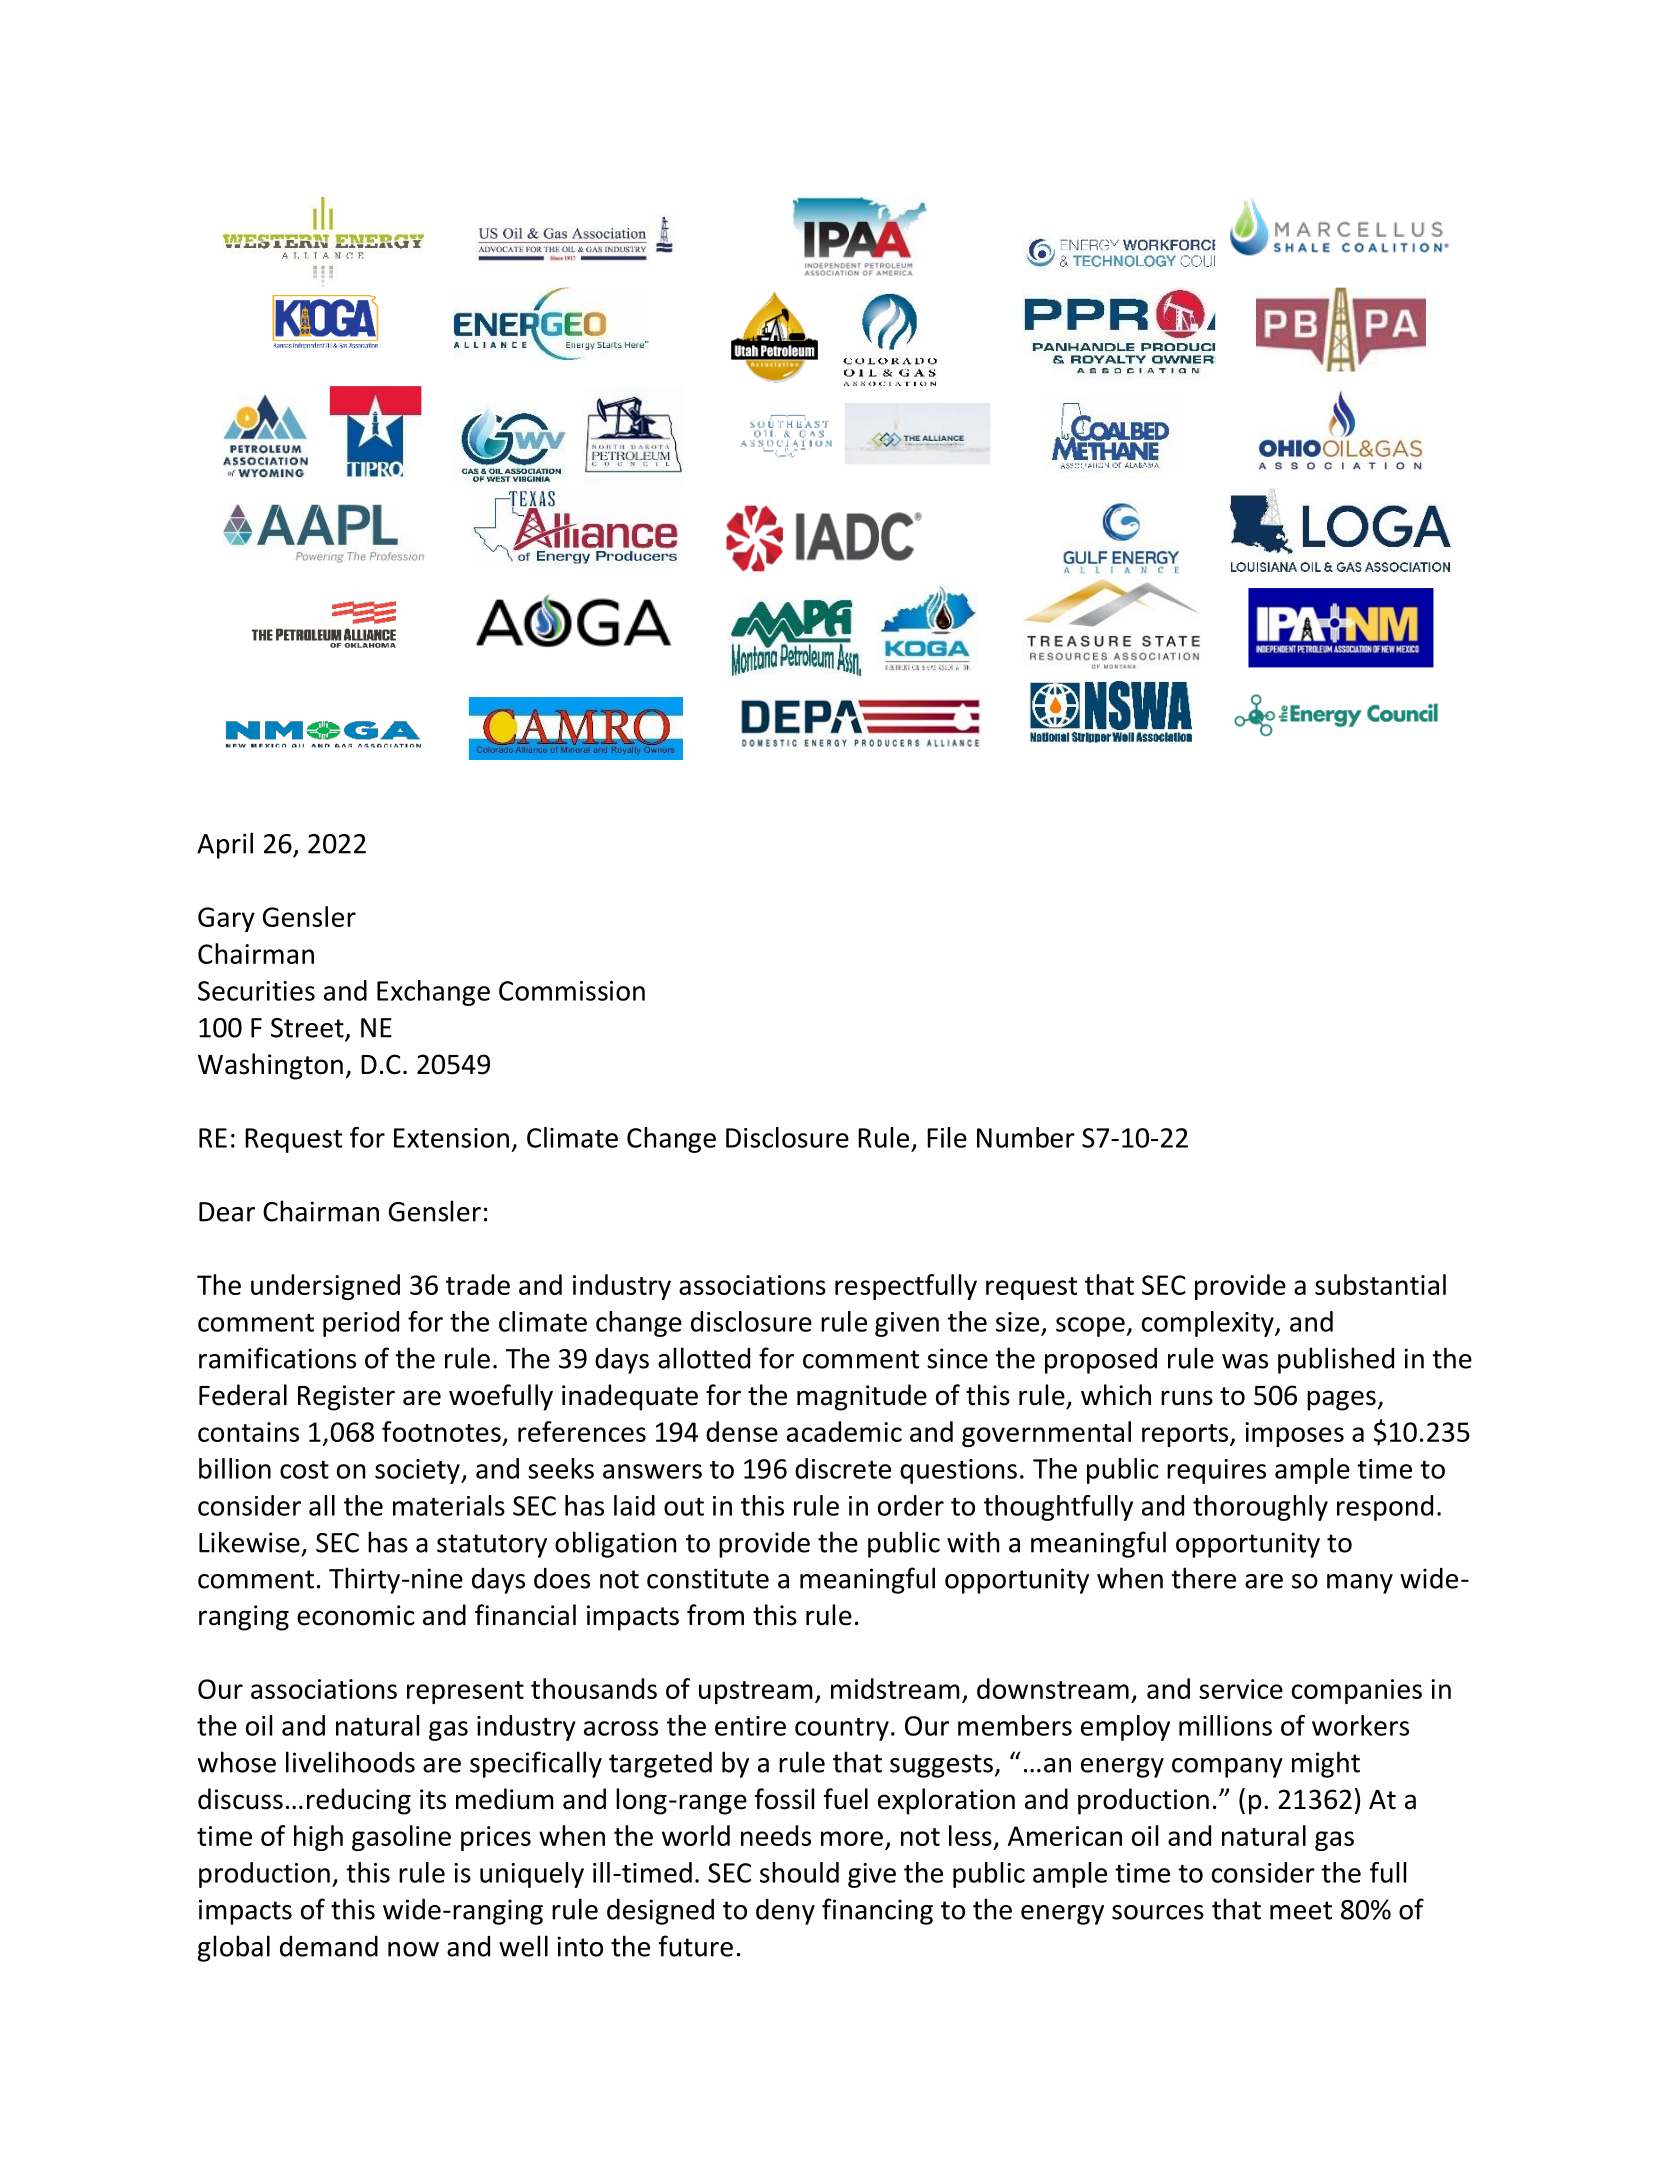 This screenshot has height=2167, width=1675. I want to click on April, so click(225, 845).
